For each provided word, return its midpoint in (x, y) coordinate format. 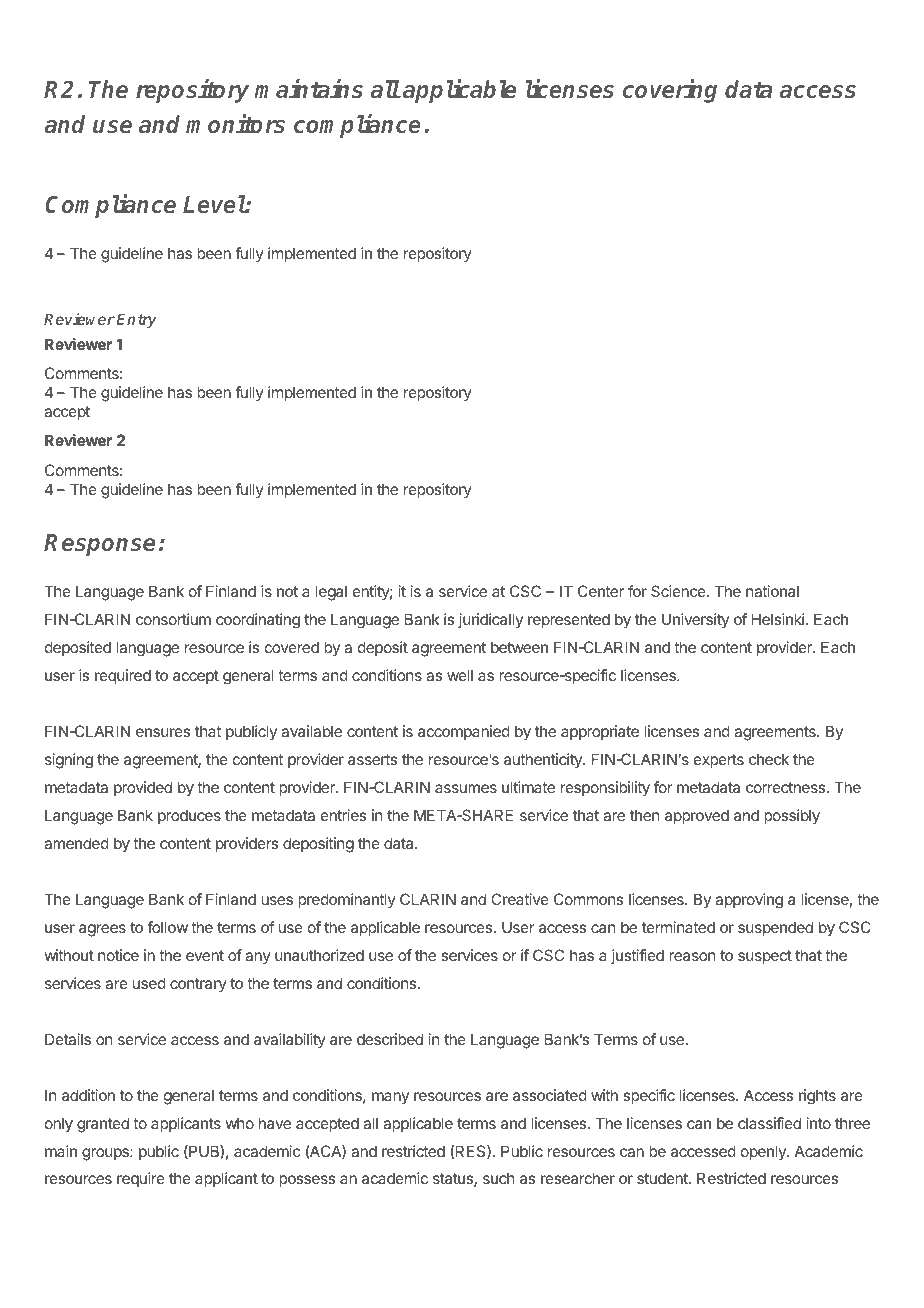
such (499, 1178)
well (460, 675)
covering (670, 91)
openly (764, 1152)
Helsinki (778, 619)
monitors (235, 124)
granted (103, 1125)
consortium (173, 619)
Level (214, 204)
